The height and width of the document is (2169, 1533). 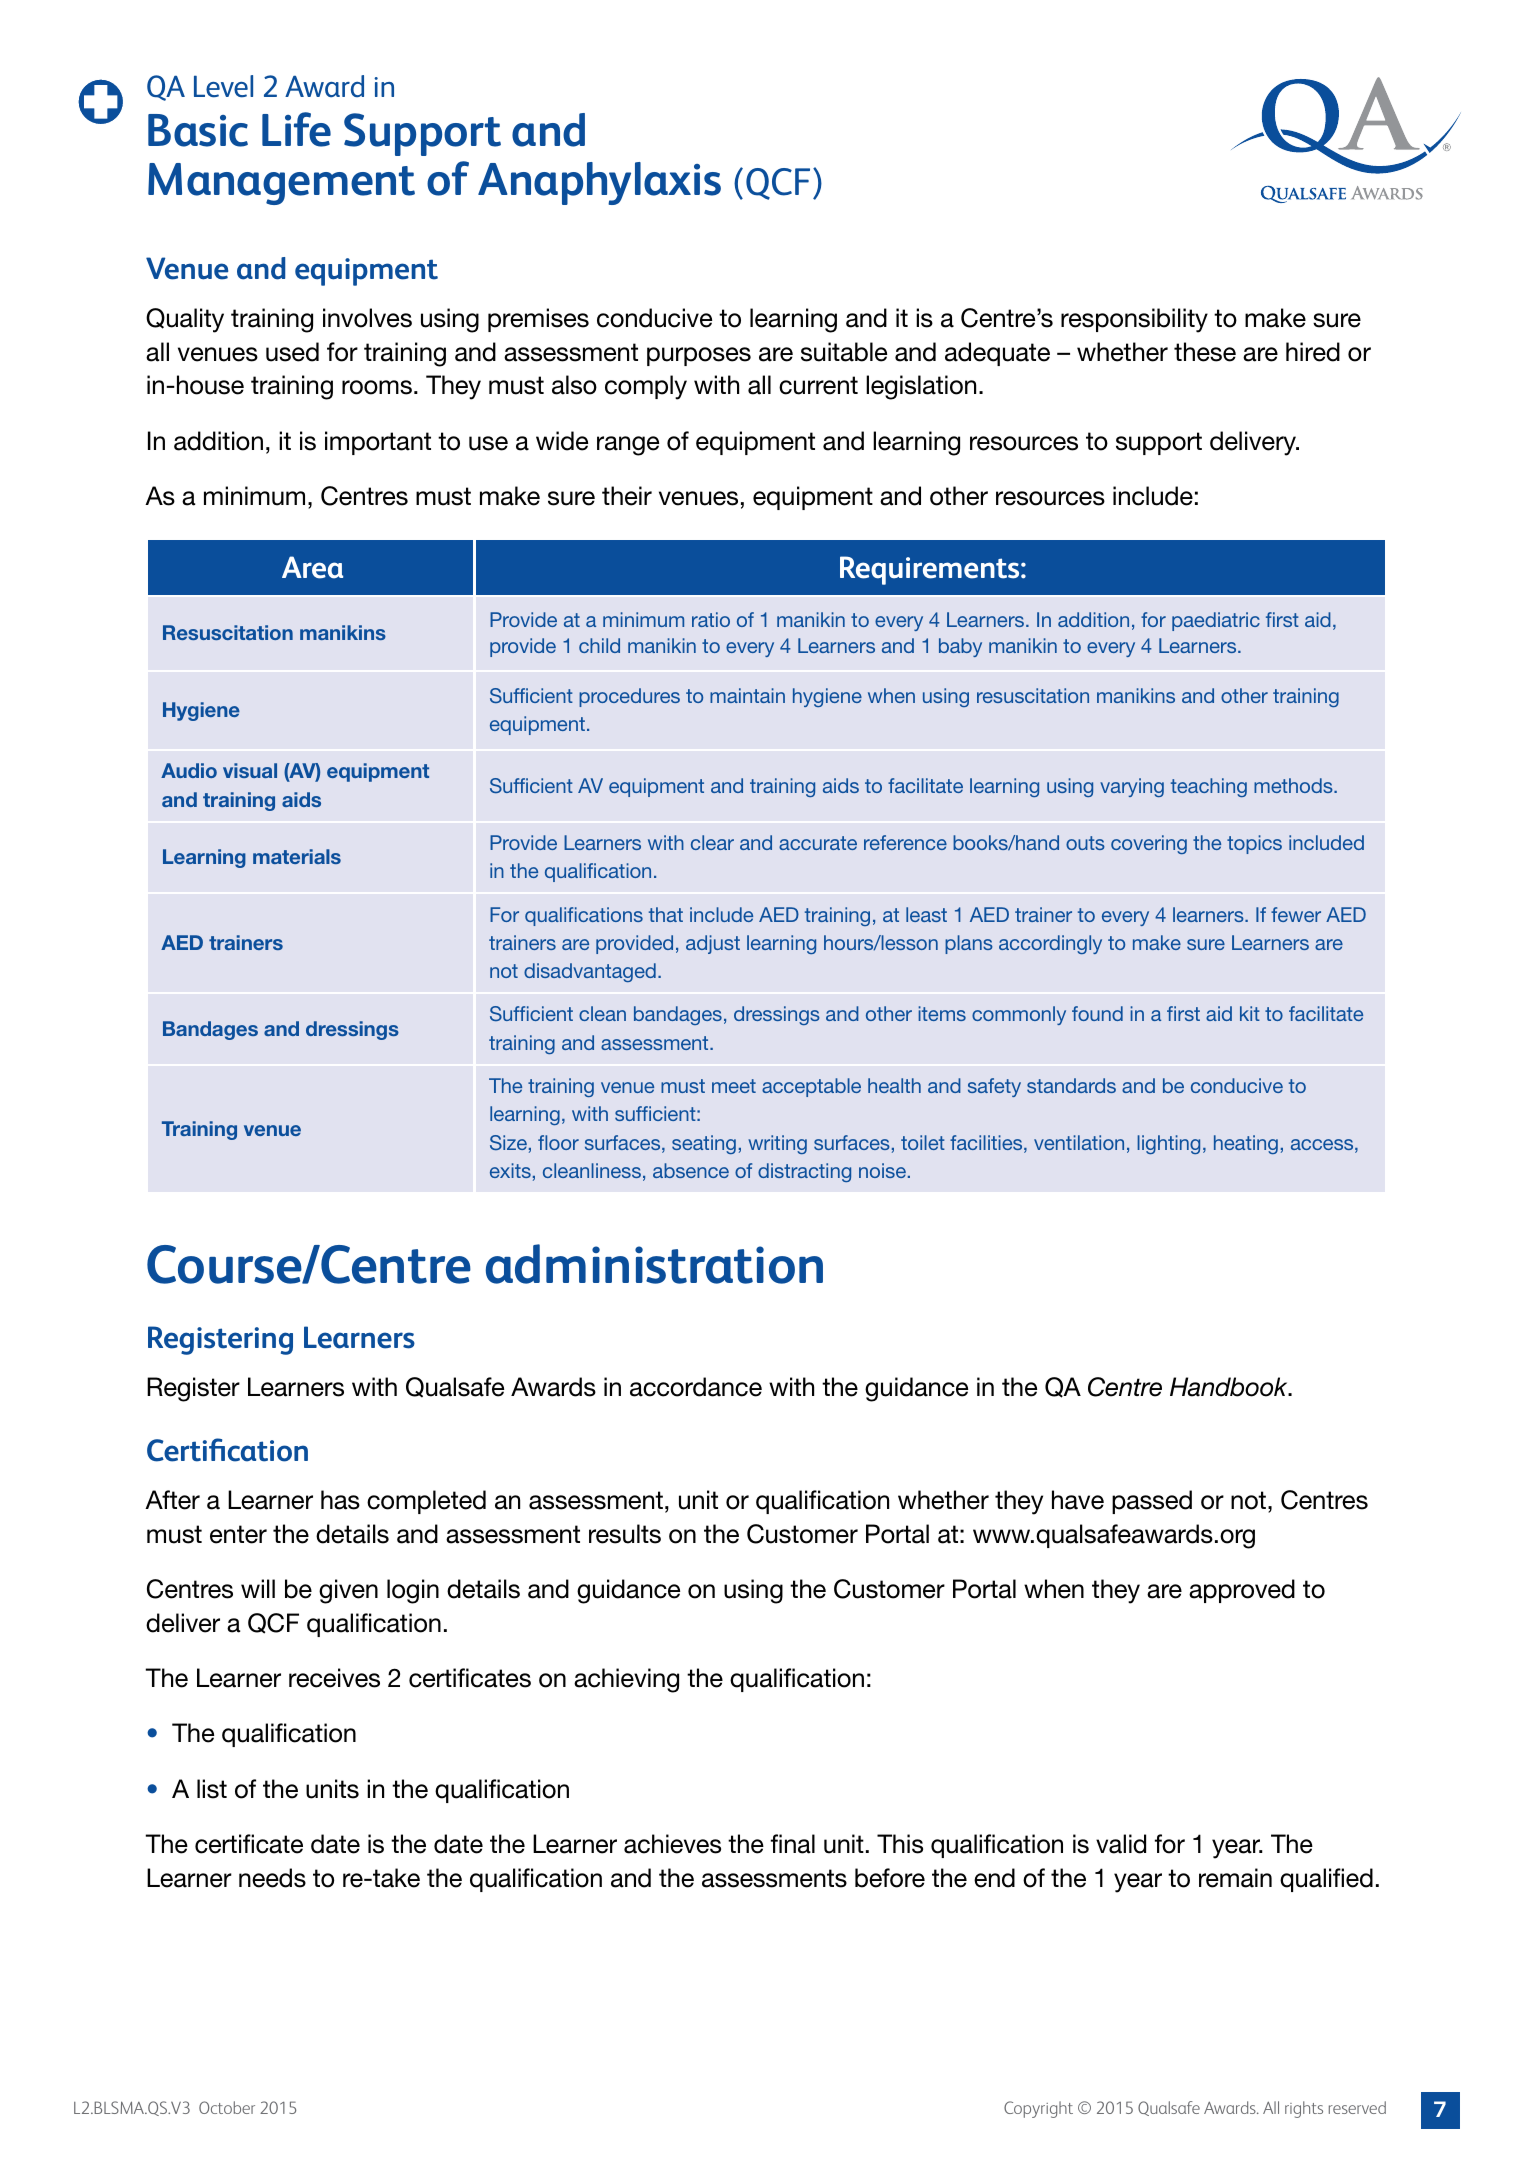 What do you see at coordinates (1246, 1144) in the document?
I see `heating` at bounding box center [1246, 1144].
